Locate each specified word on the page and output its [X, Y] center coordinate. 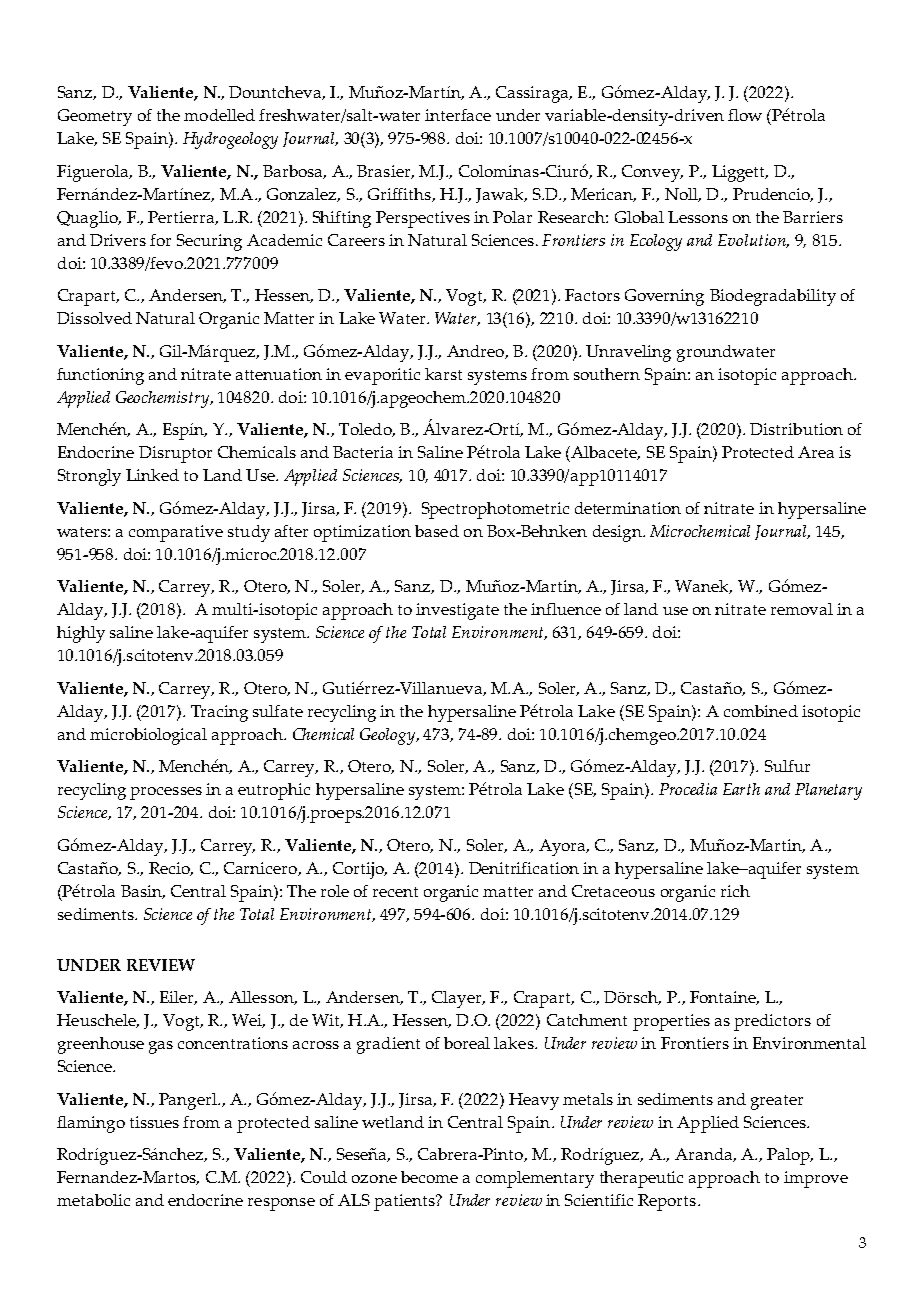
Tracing [219, 713]
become [429, 1177]
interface [458, 115]
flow [745, 115]
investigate [457, 611]
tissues [154, 1122]
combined [761, 711]
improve [816, 1179]
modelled [219, 115]
